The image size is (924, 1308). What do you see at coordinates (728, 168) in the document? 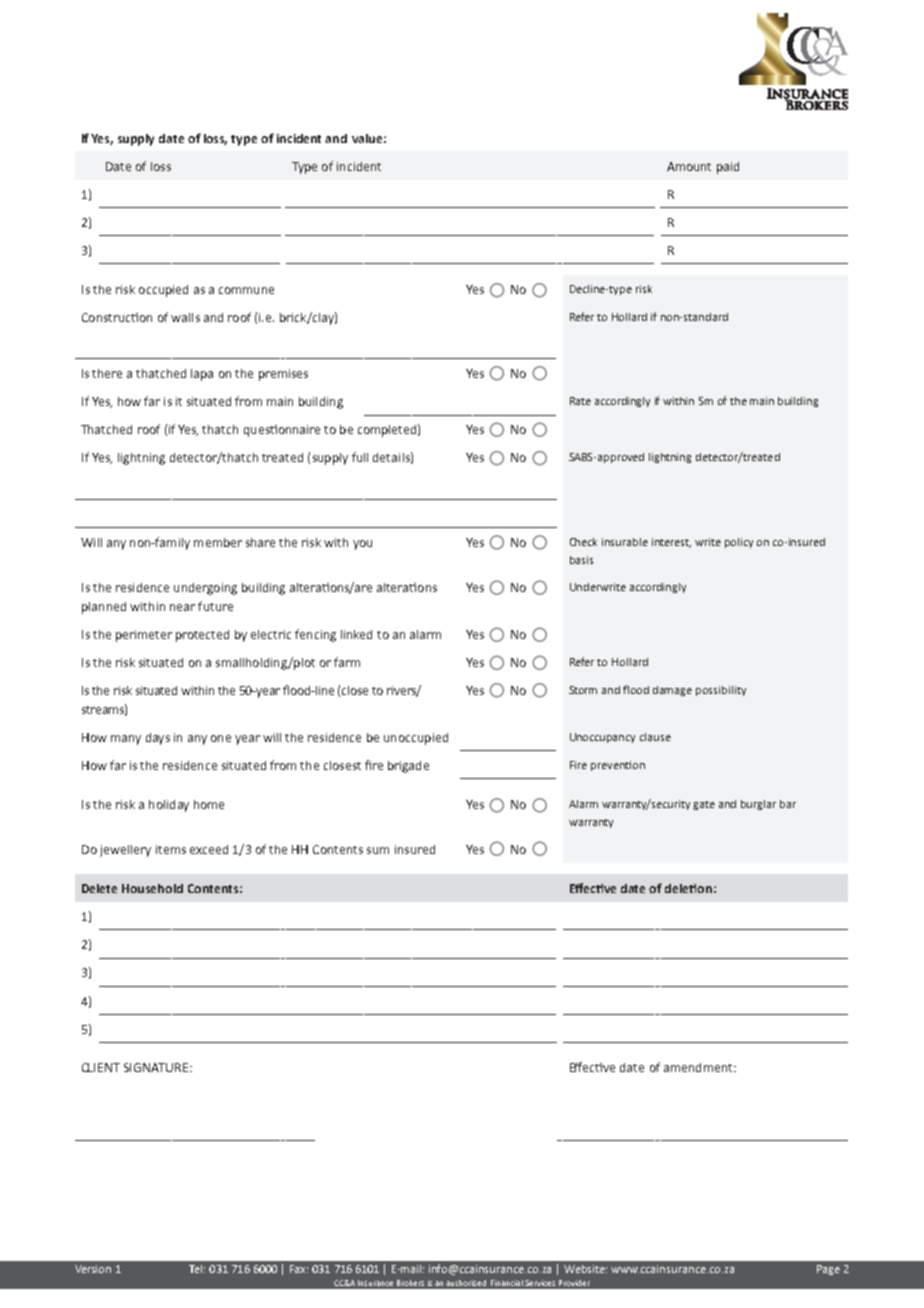
I see `paid` at bounding box center [728, 168].
